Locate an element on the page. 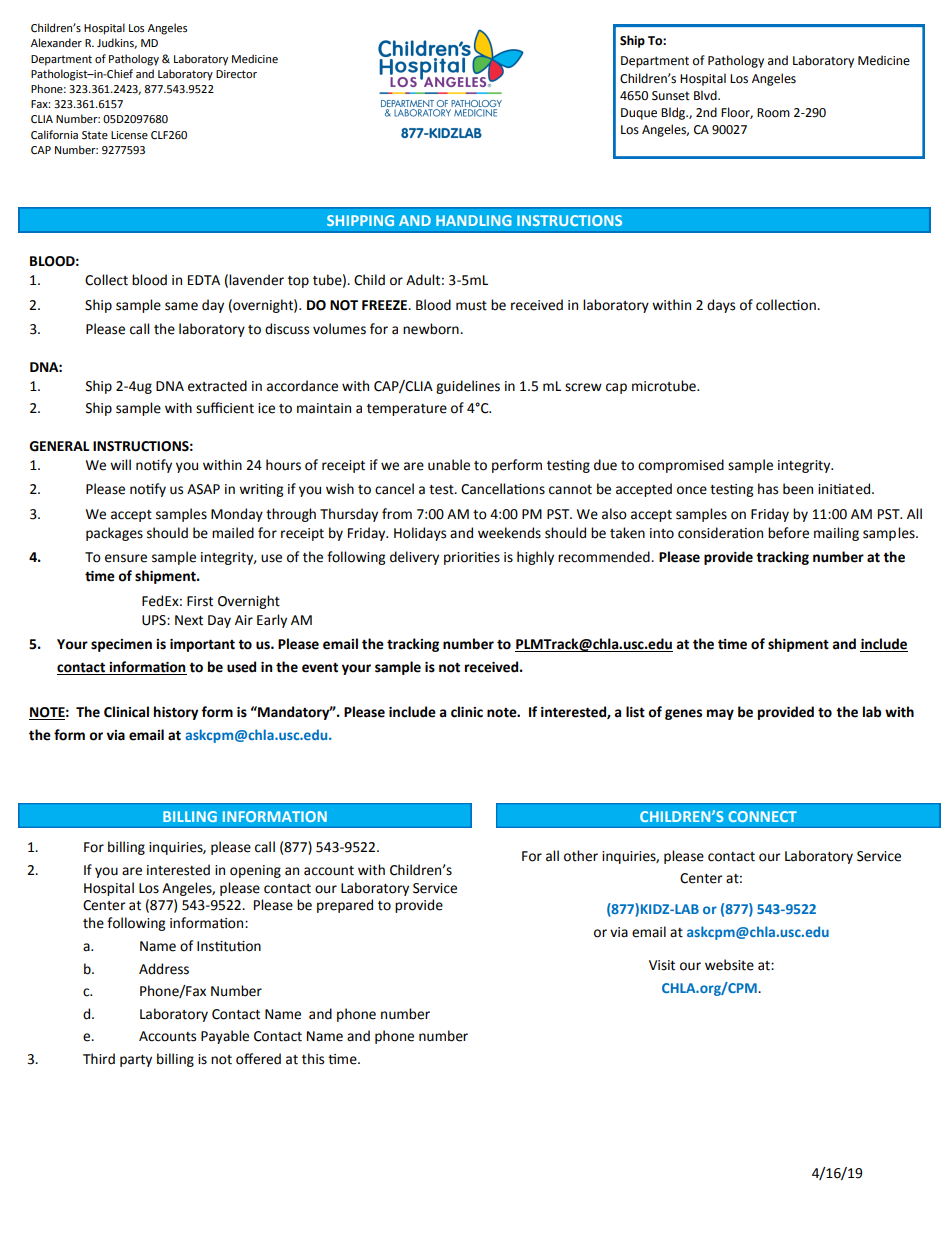 The height and width of the image is (1233, 952). extracted is located at coordinates (217, 386).
